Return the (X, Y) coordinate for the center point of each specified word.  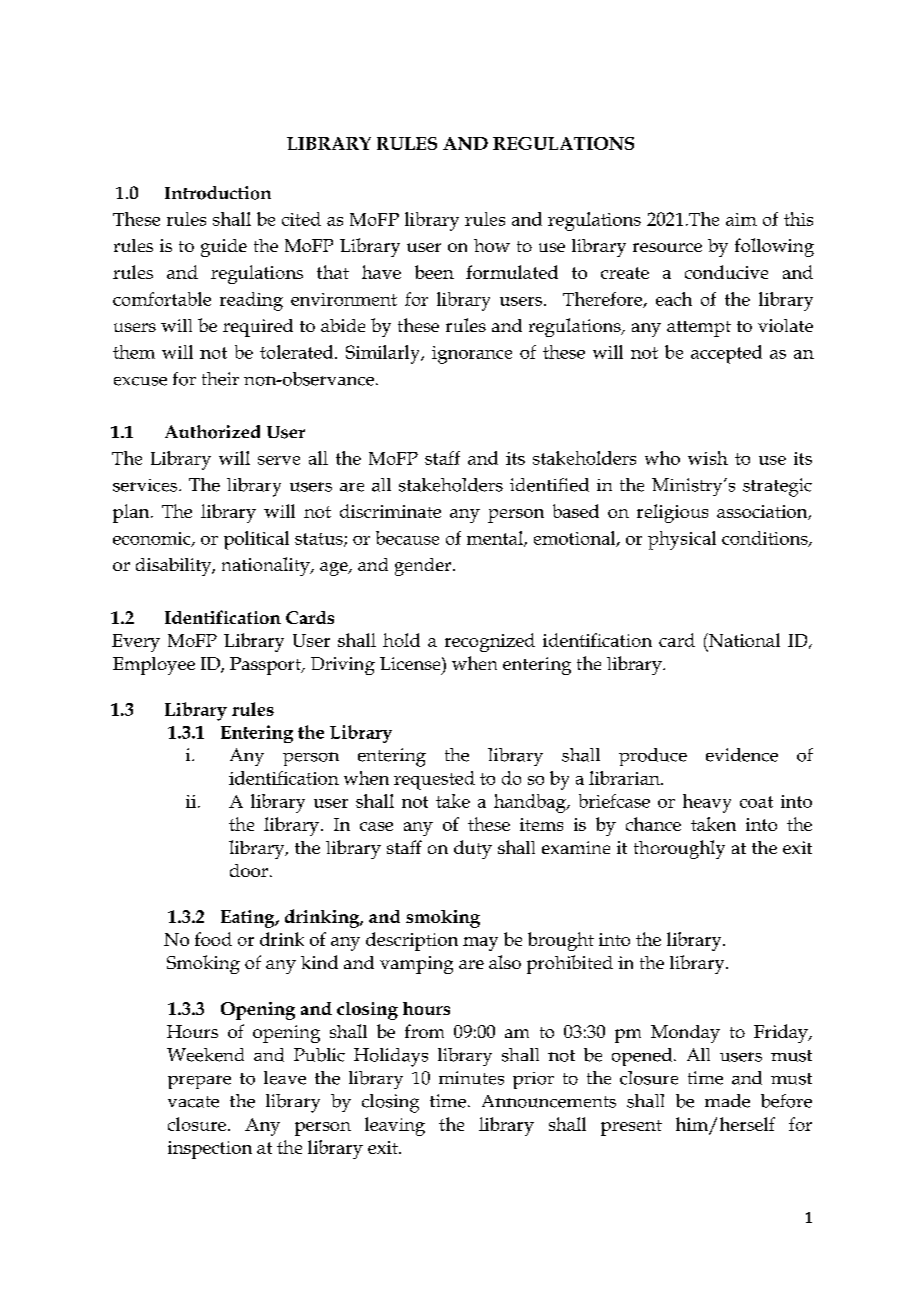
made (727, 1101)
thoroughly (679, 849)
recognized (490, 642)
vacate (193, 1102)
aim (741, 219)
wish (708, 458)
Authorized (212, 432)
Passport (266, 666)
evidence (742, 755)
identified (549, 485)
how (492, 245)
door (249, 870)
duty (473, 849)
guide (224, 248)
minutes (471, 1078)
